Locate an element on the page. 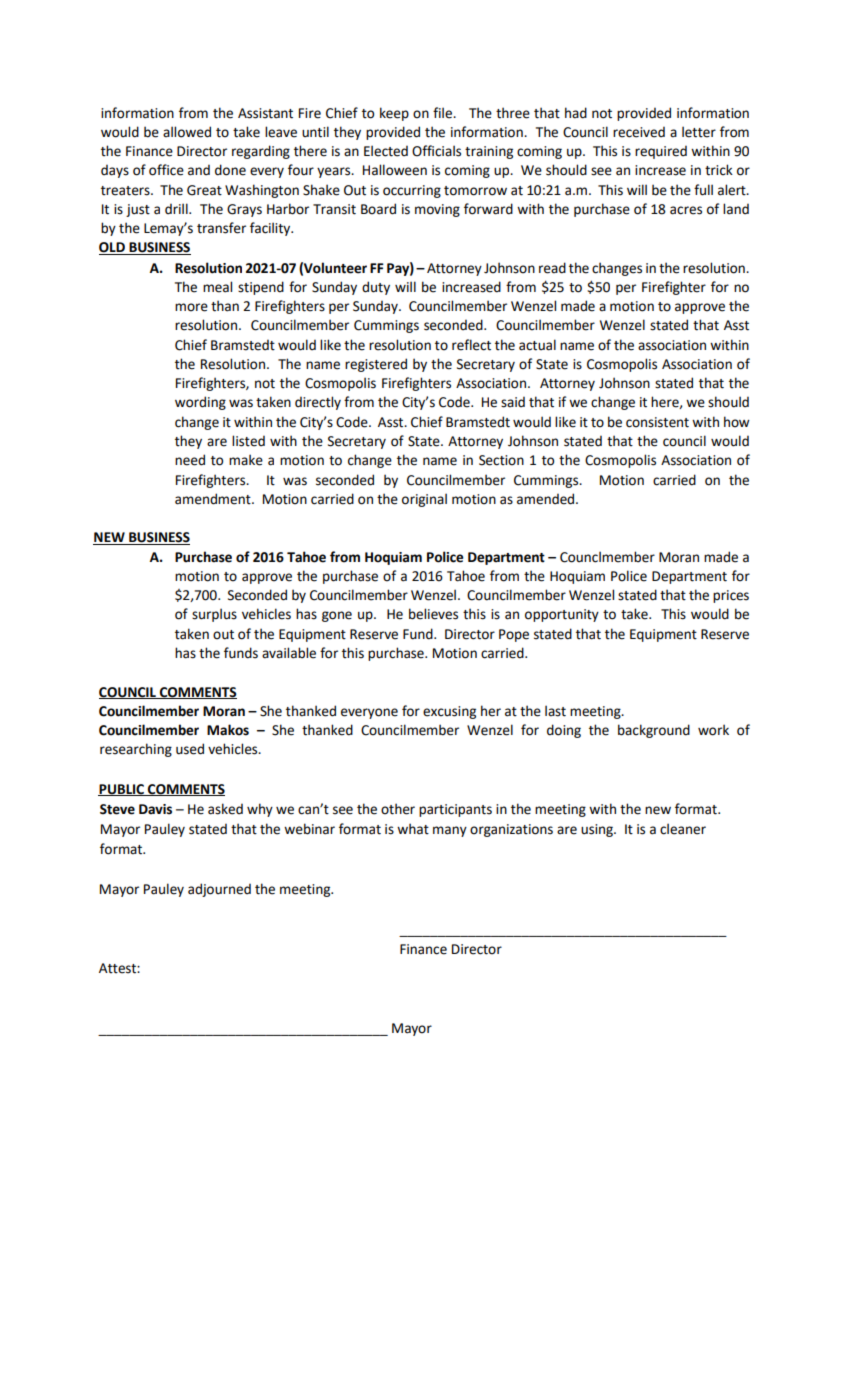  received is located at coordinates (639, 132).
